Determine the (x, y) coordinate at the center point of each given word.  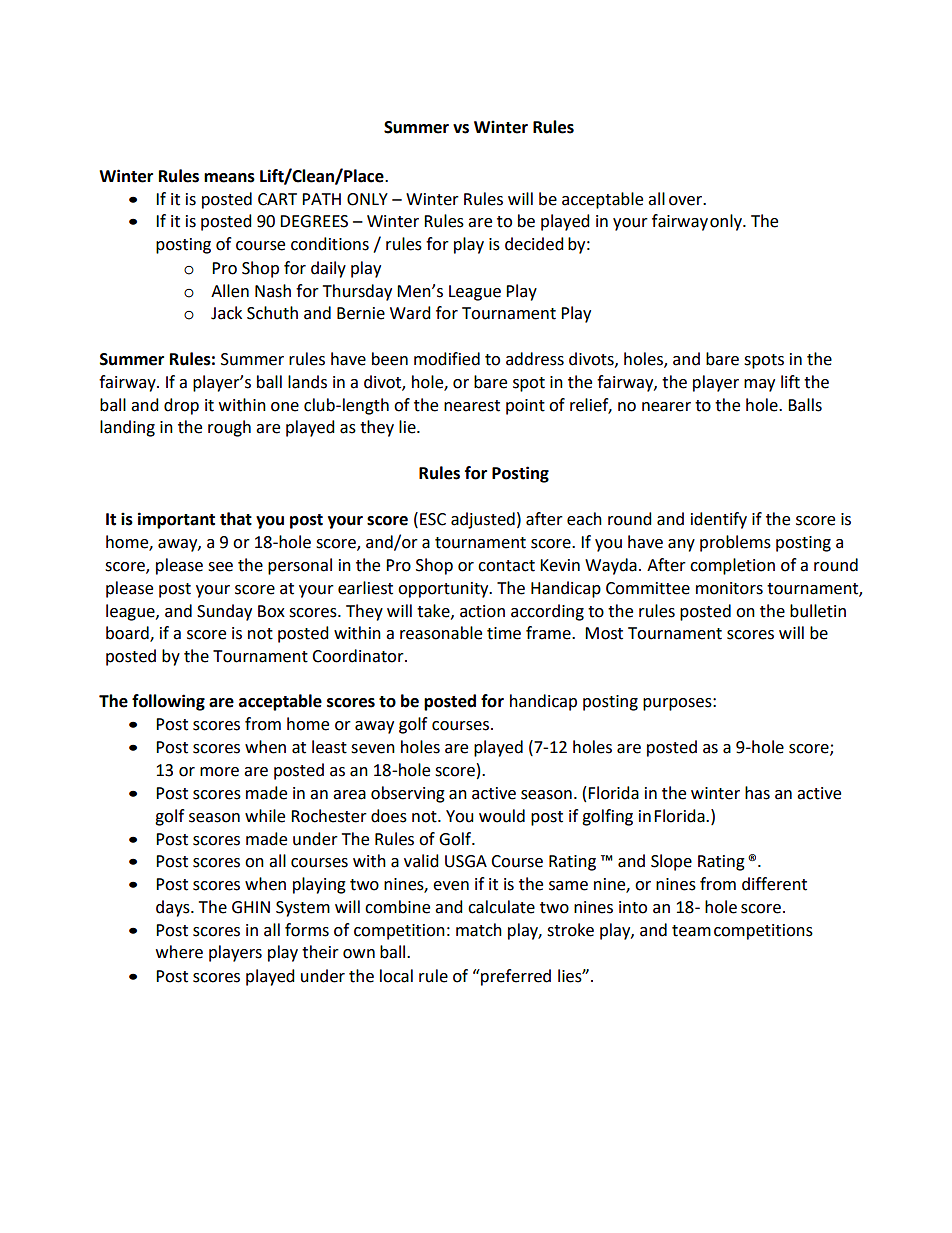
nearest (472, 406)
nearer (666, 407)
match (479, 930)
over (687, 201)
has (757, 793)
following (168, 702)
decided (534, 244)
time (504, 633)
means (229, 178)
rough (229, 428)
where (179, 952)
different (774, 884)
